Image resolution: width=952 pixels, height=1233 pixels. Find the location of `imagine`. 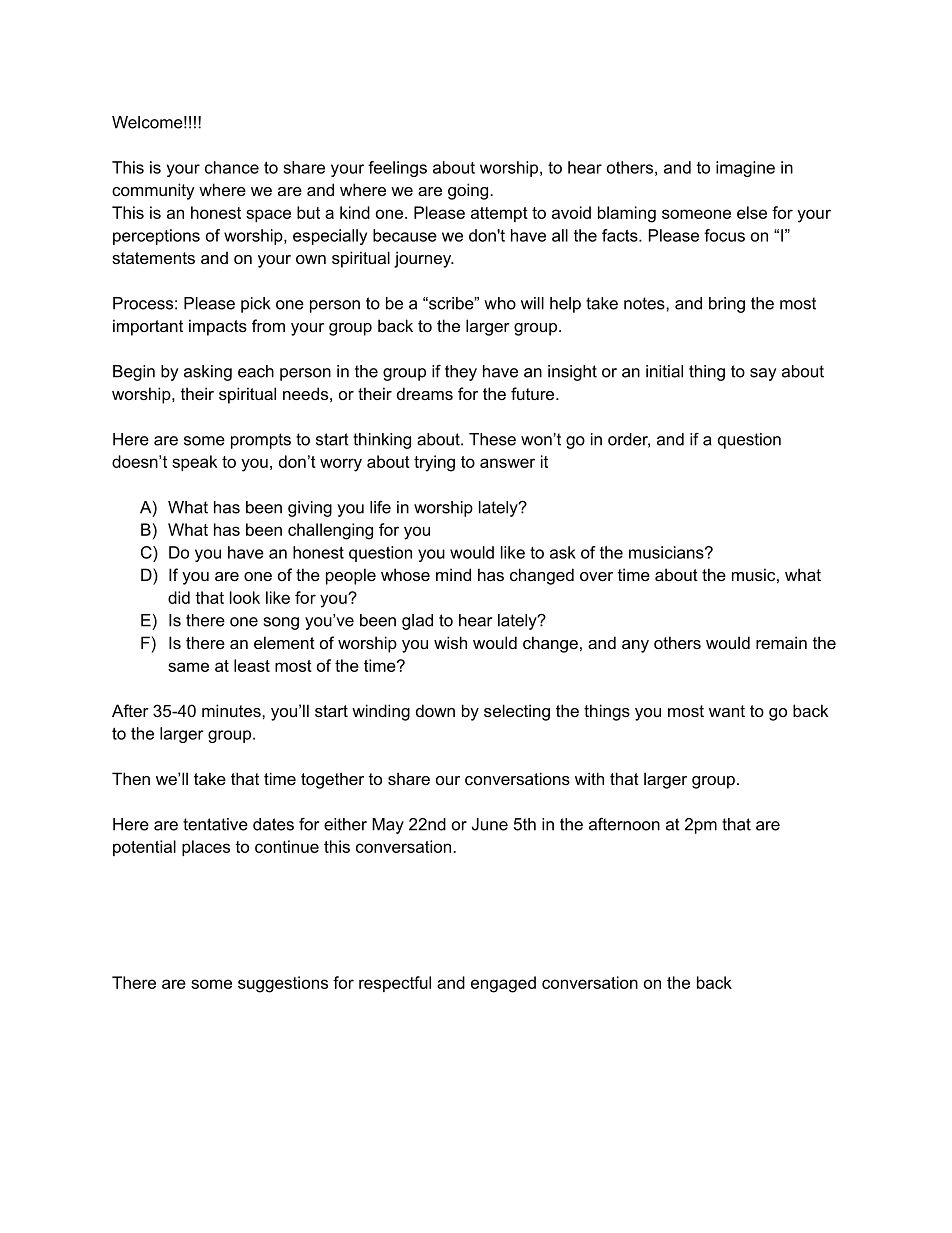

imagine is located at coordinates (745, 169).
